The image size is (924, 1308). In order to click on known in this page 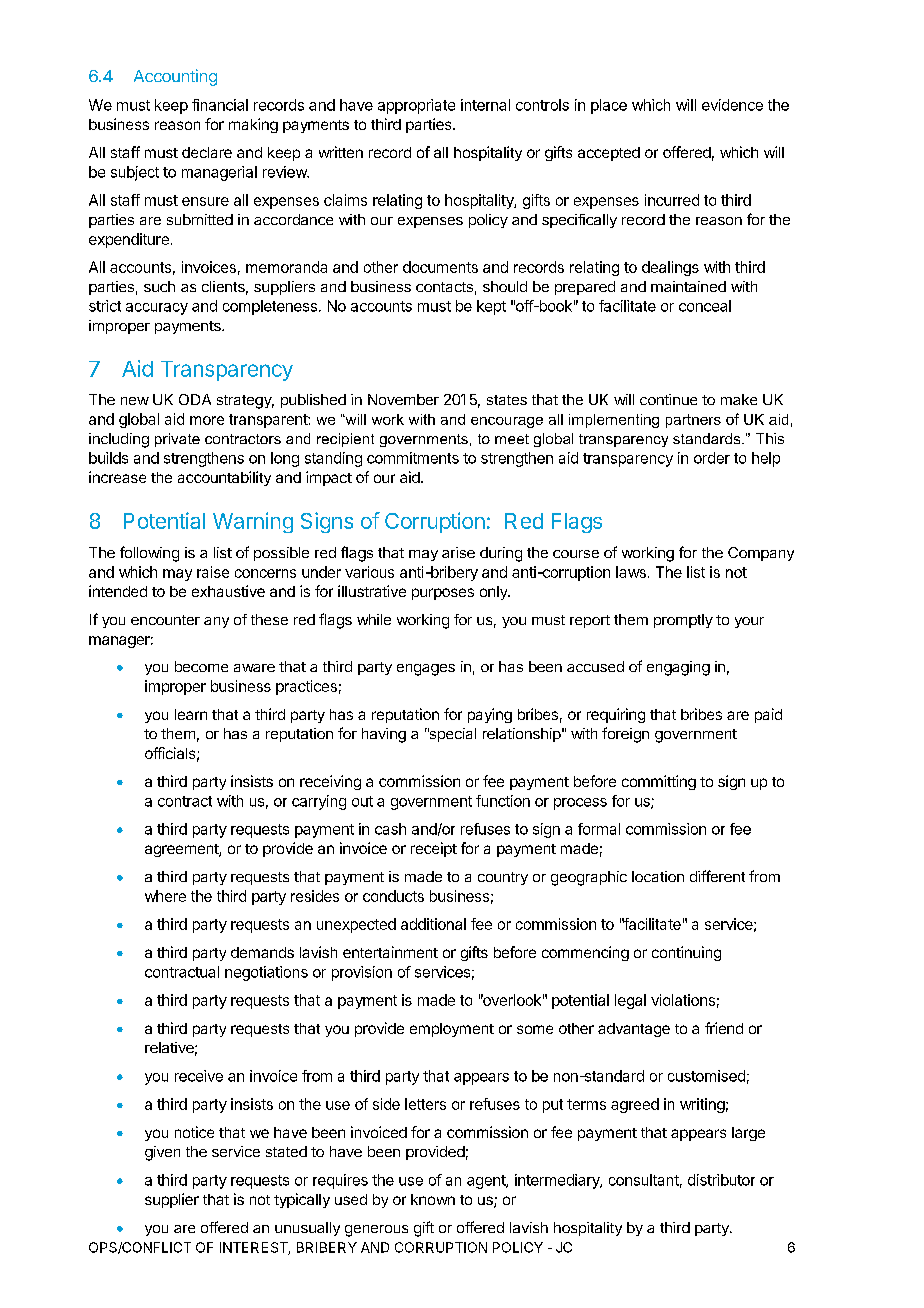, I will do `click(433, 1199)`.
